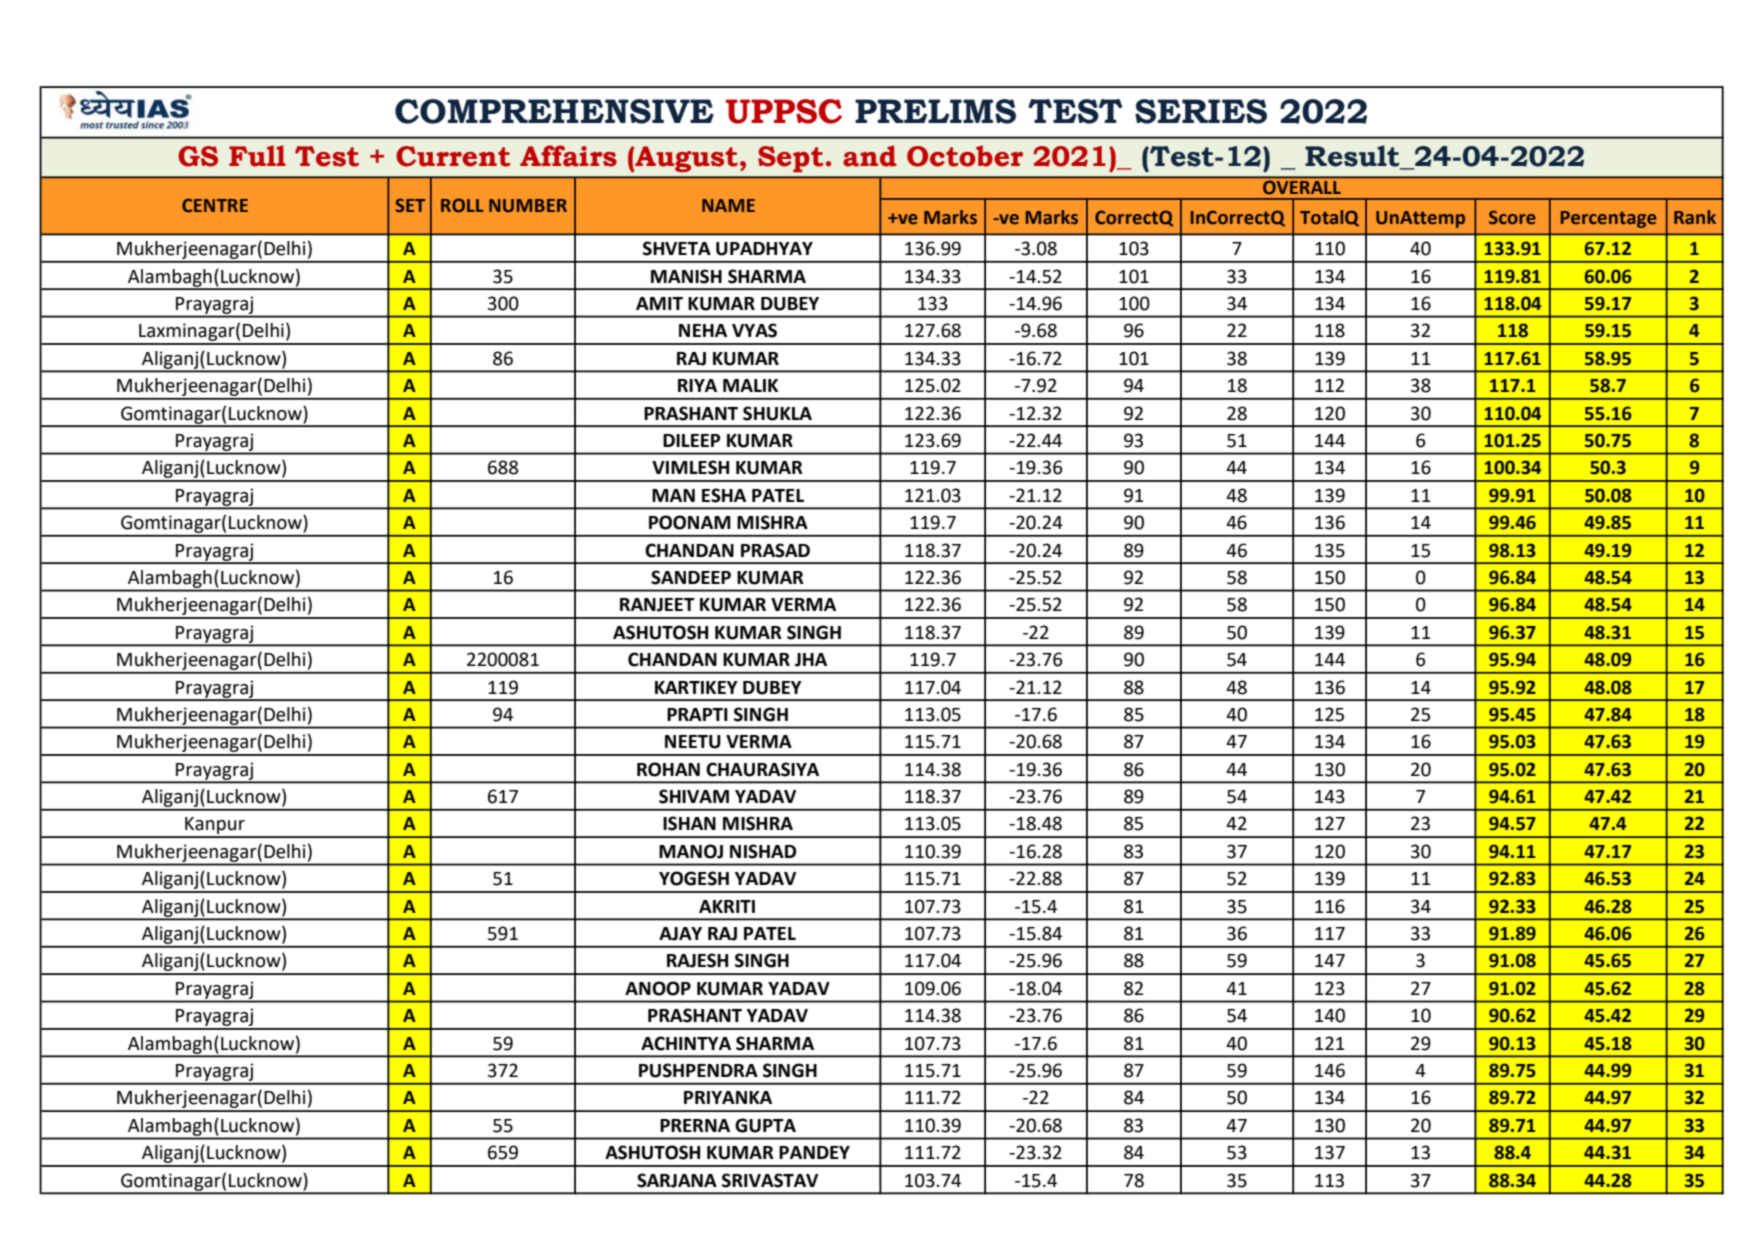 This screenshot has height=1247, width=1763. What do you see at coordinates (965, 156) in the screenshot?
I see `October` at bounding box center [965, 156].
